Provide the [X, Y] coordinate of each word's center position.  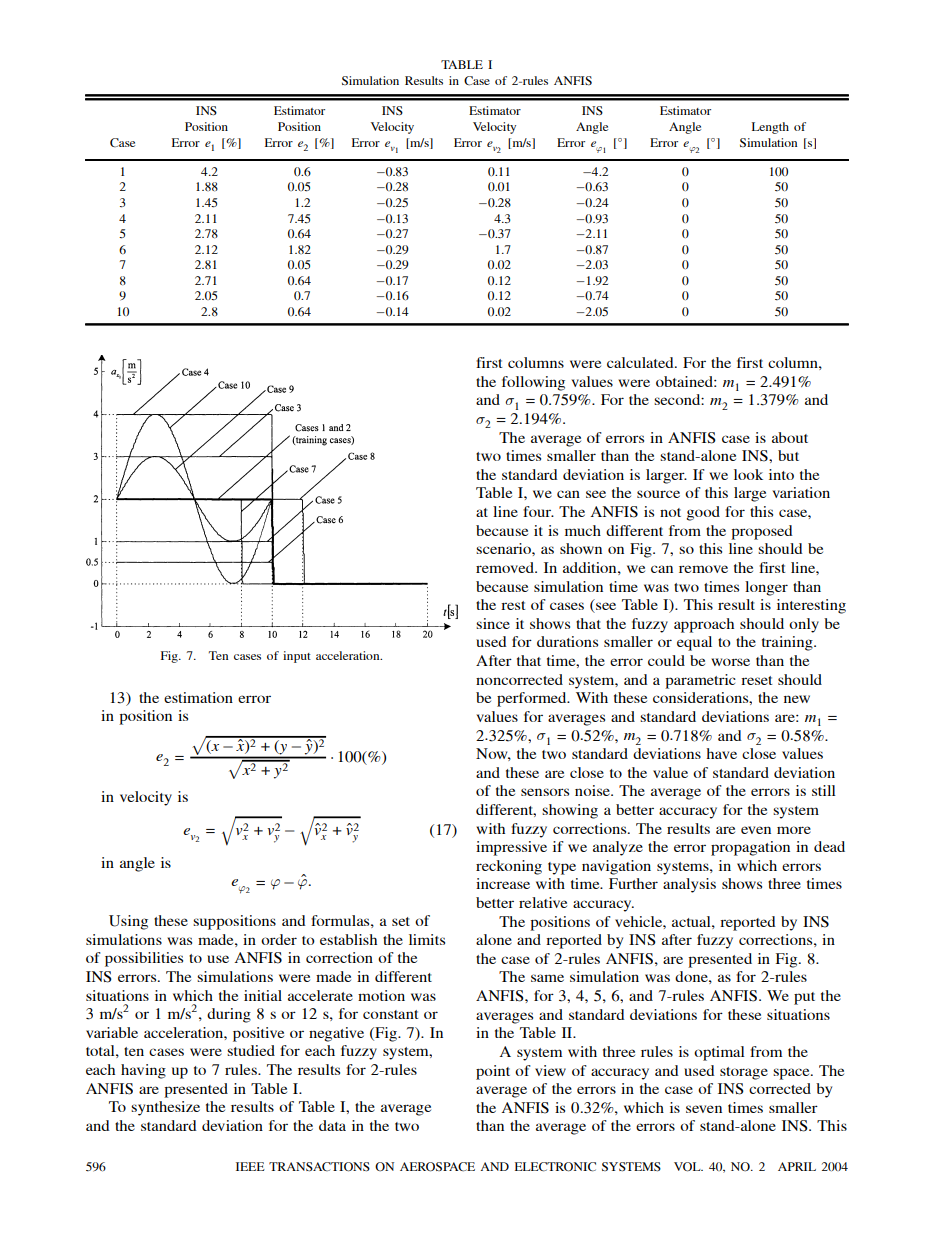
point [493, 1072]
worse [730, 662]
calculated [641, 362]
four [538, 511]
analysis [689, 885]
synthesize [165, 1108]
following [533, 383]
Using [128, 922]
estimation [198, 697]
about [790, 437]
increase [503, 883]
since [493, 623]
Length [770, 128]
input [297, 657]
